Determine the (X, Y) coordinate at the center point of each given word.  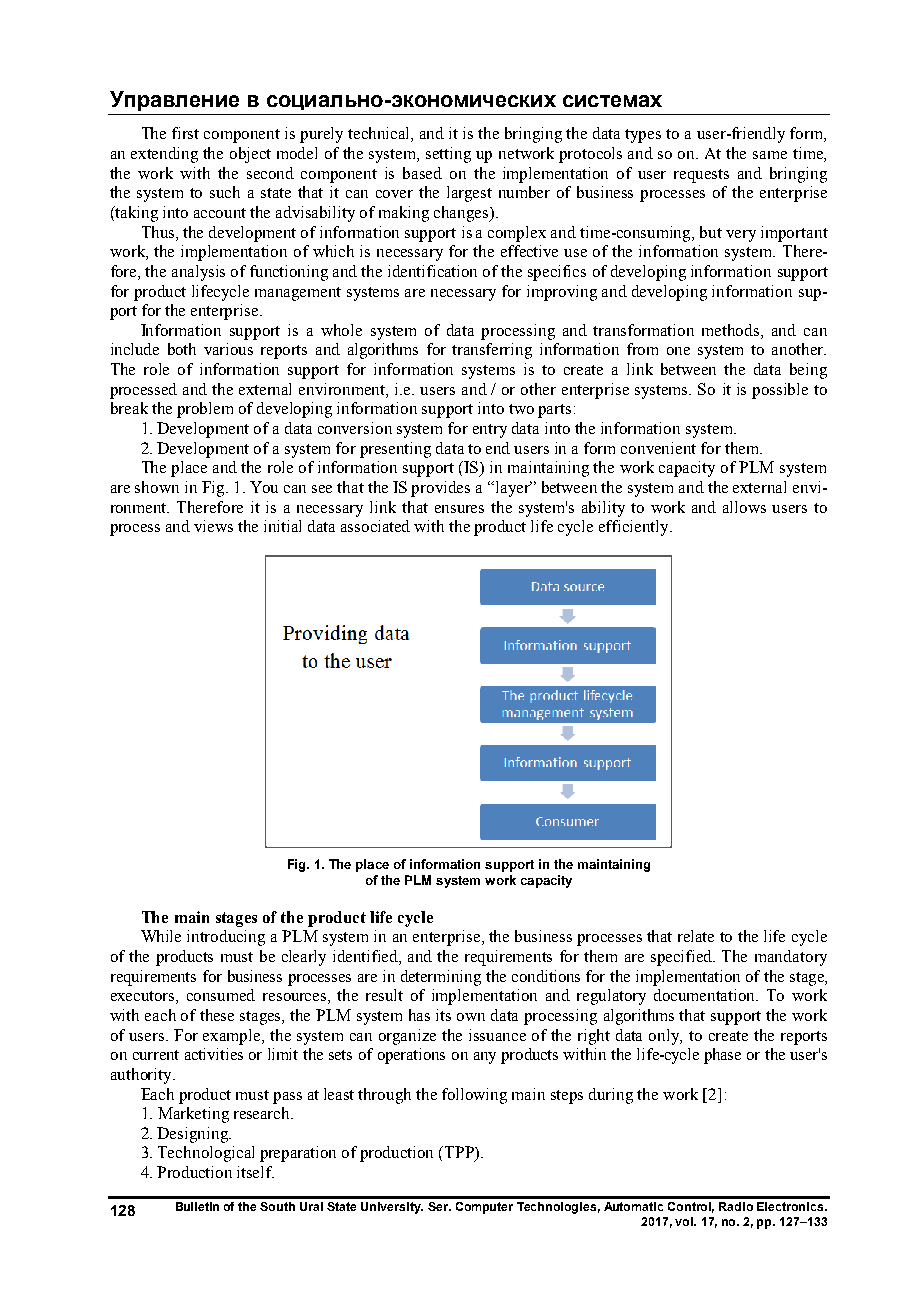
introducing (226, 938)
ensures (459, 509)
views (213, 526)
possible (780, 391)
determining (441, 978)
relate (696, 936)
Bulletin (197, 1206)
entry (490, 431)
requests (701, 176)
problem (205, 410)
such (225, 192)
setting (448, 155)
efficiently (635, 528)
